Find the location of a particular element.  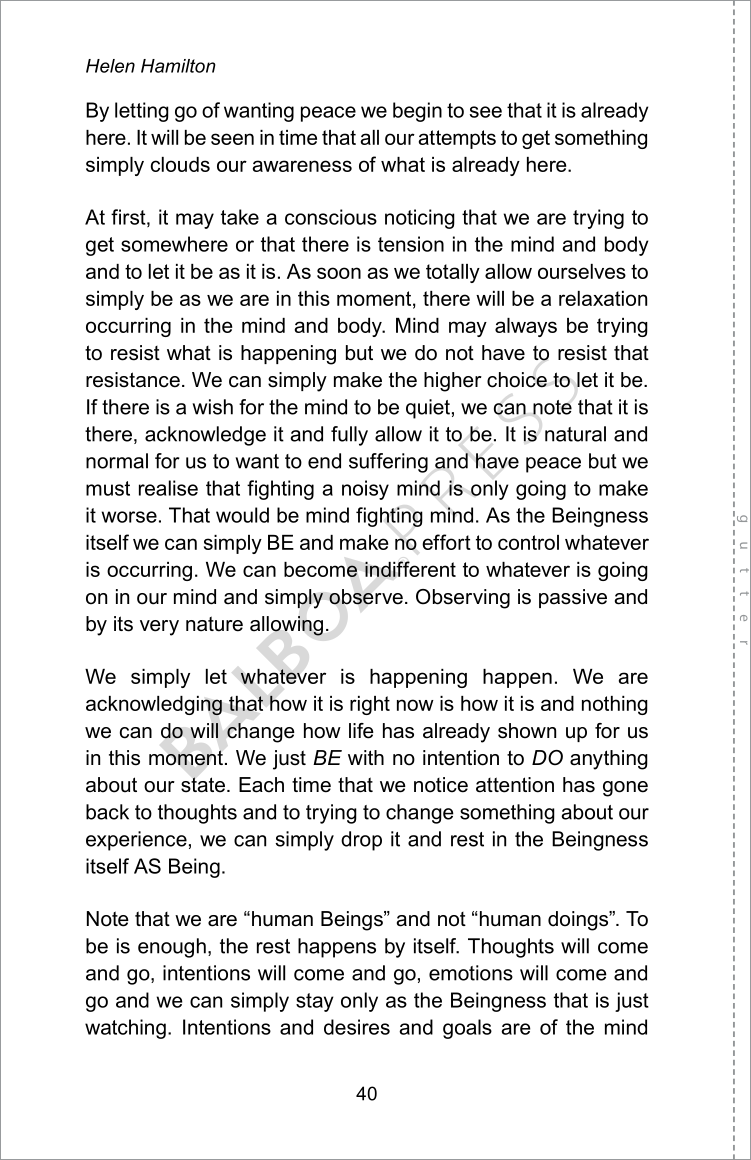

desires is located at coordinates (357, 1027).
